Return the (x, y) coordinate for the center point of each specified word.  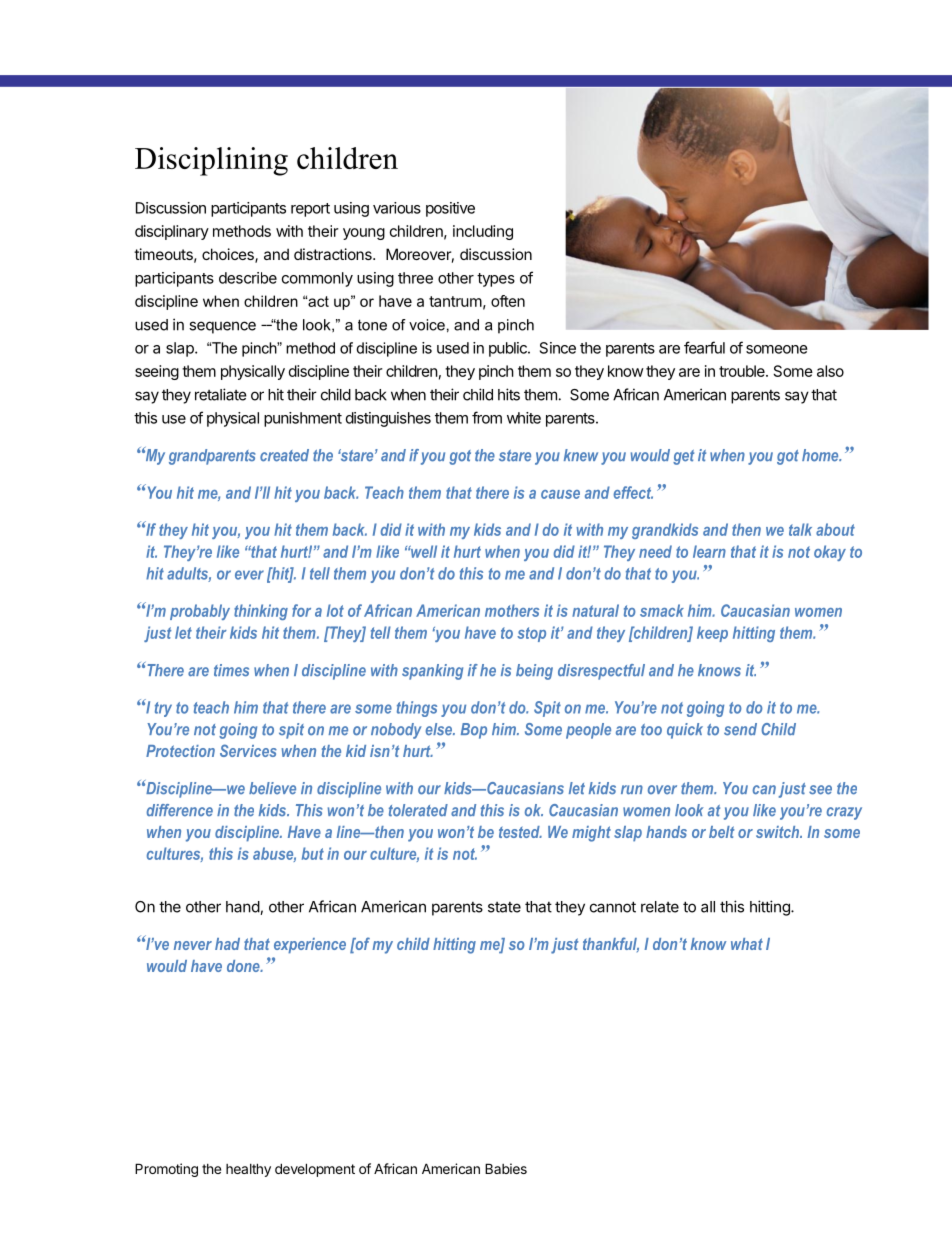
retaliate (221, 394)
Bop (474, 731)
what (747, 944)
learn (709, 551)
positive (450, 209)
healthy (248, 1170)
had (227, 944)
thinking (261, 612)
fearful (704, 347)
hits (509, 394)
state (504, 907)
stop (531, 634)
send (740, 729)
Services (248, 750)
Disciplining (211, 161)
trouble (743, 371)
